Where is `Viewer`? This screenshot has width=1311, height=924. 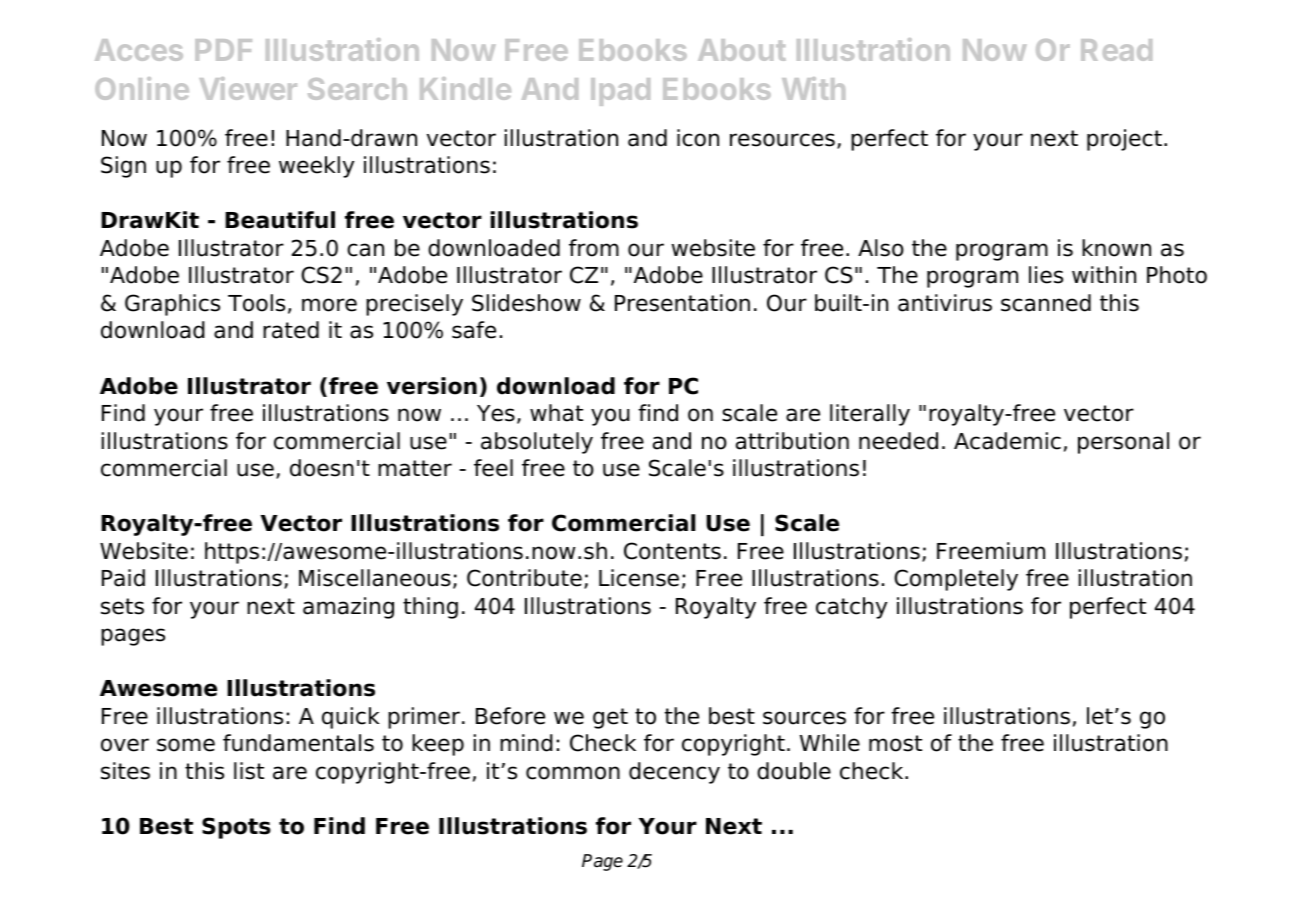 Viewer is located at coordinates (248, 88).
